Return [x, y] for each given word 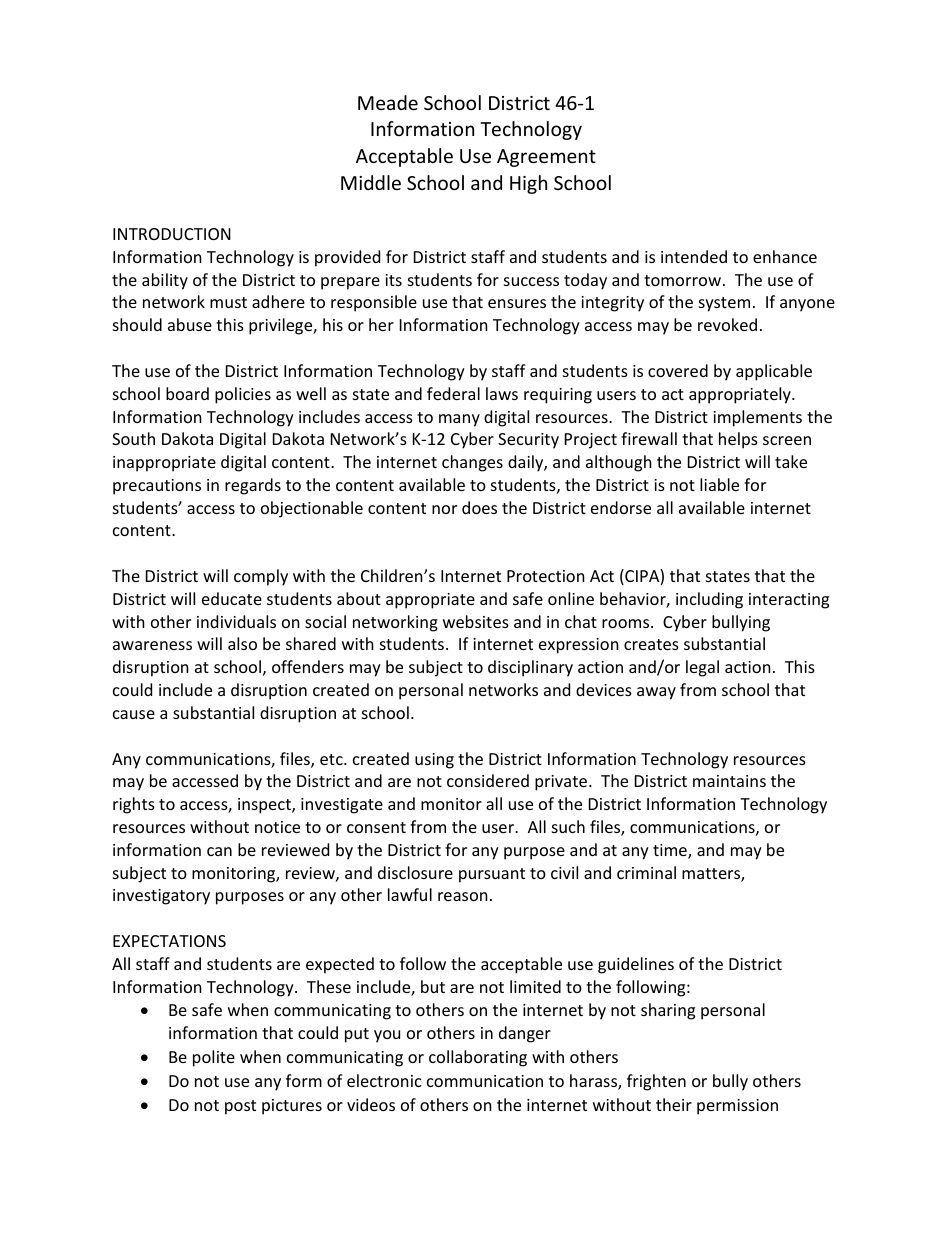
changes [472, 463]
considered [488, 780]
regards [253, 486]
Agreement [546, 158]
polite [214, 1058]
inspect [265, 806]
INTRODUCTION [172, 234]
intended [694, 256]
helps [738, 440]
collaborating [478, 1058]
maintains [729, 781]
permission [737, 1107]
